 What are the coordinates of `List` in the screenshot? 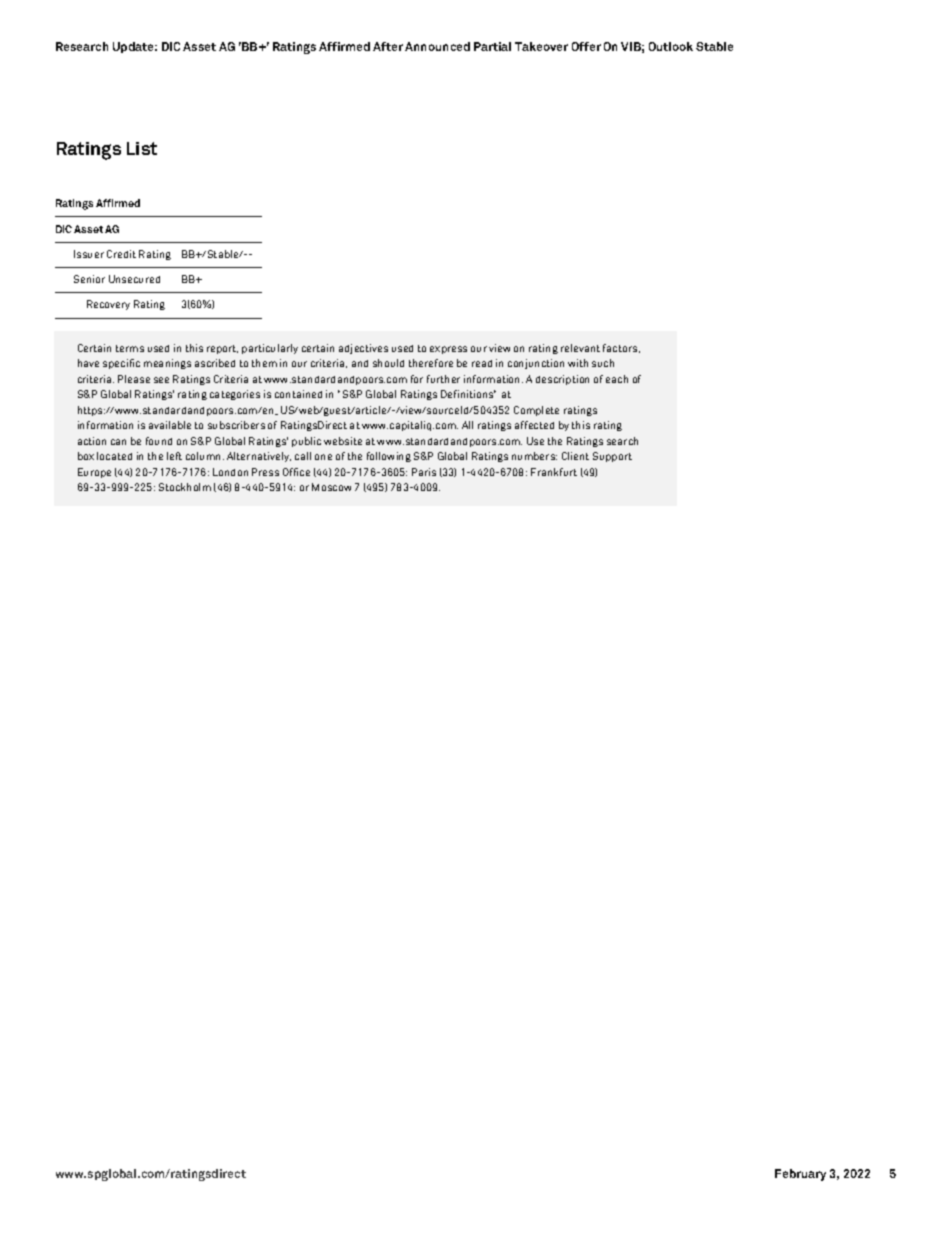 It's located at (142, 148).
